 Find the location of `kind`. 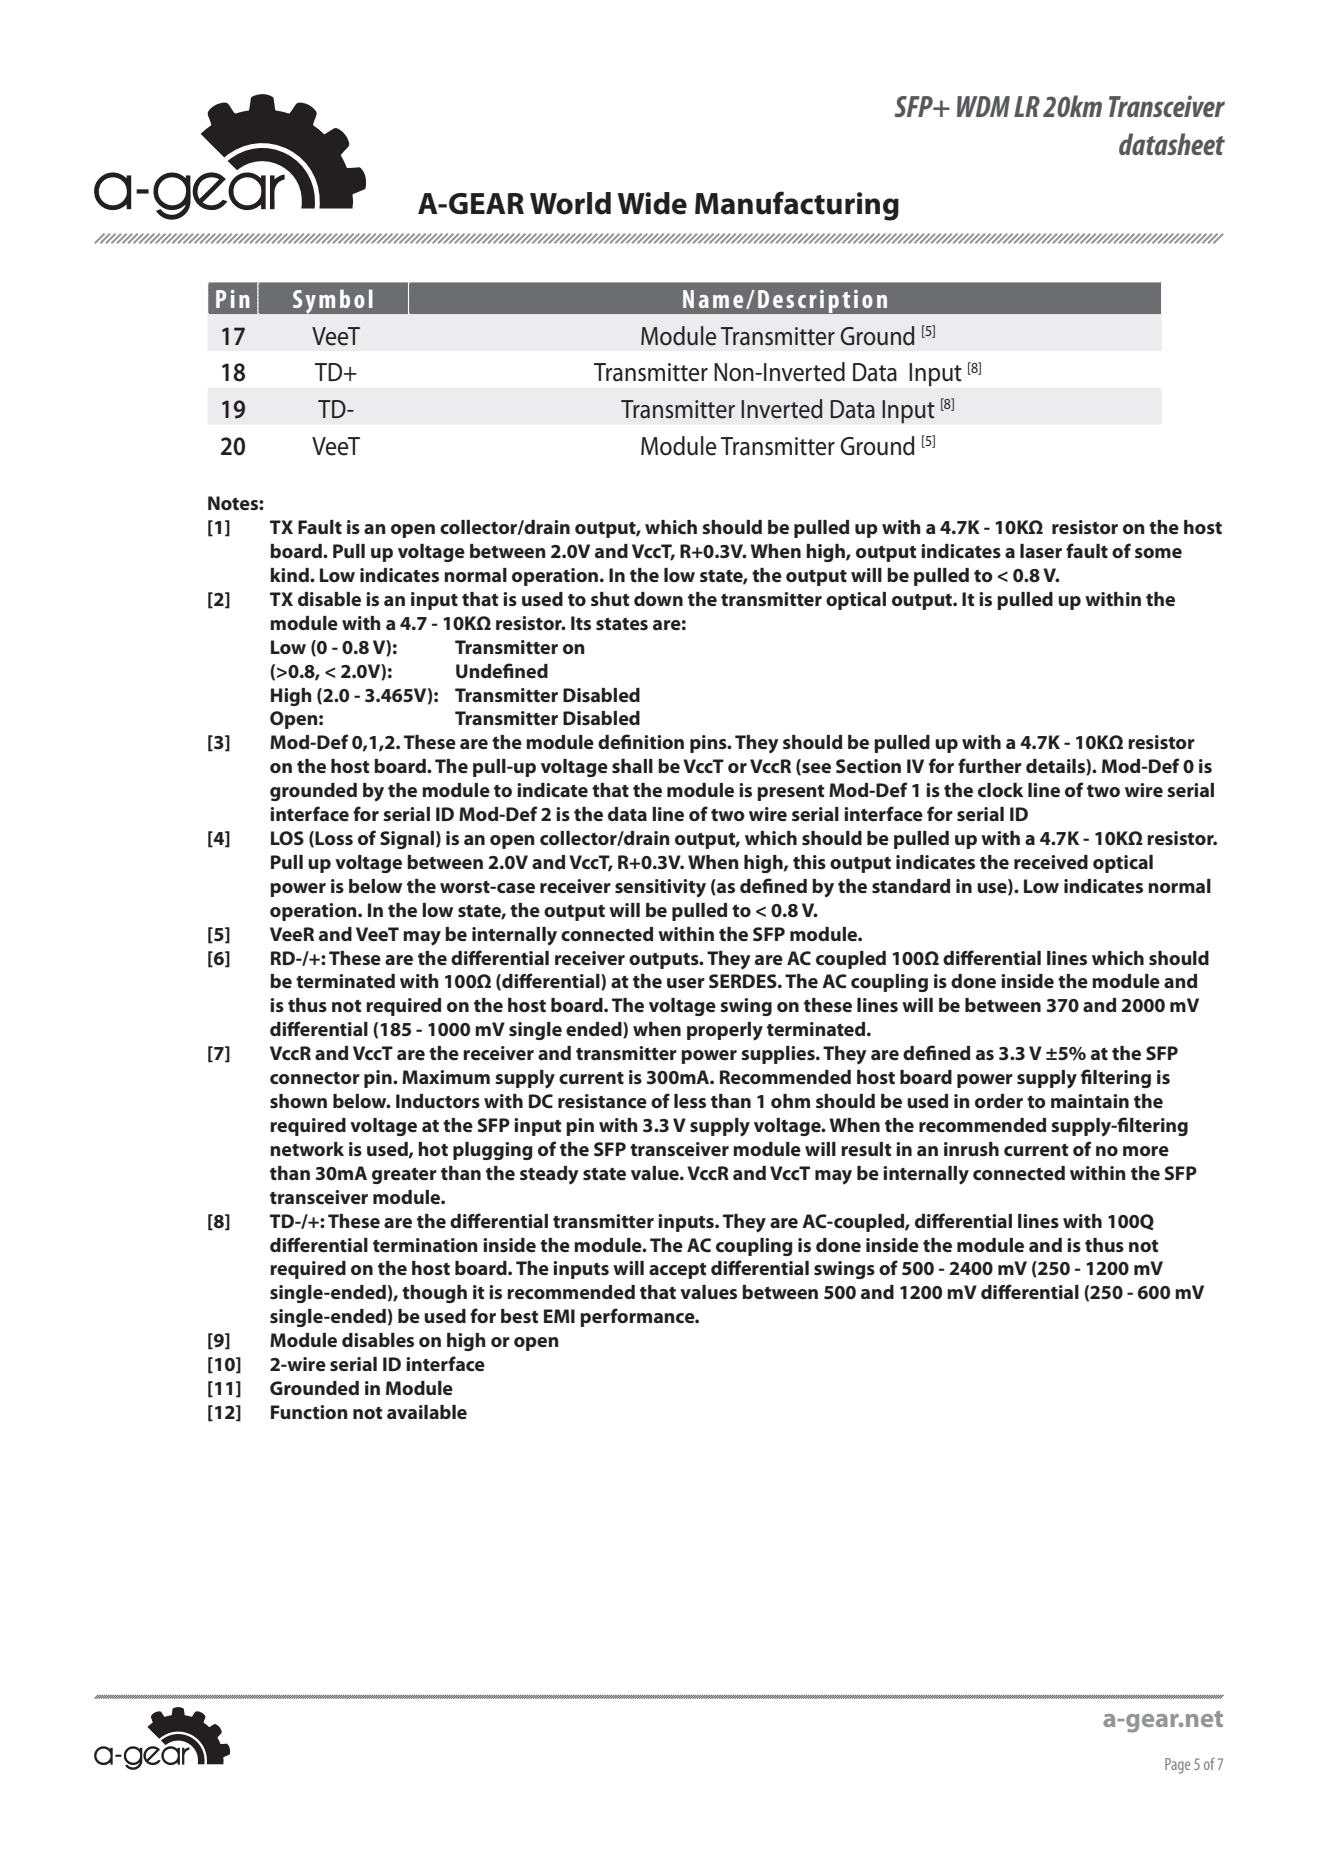

kind is located at coordinates (290, 575).
